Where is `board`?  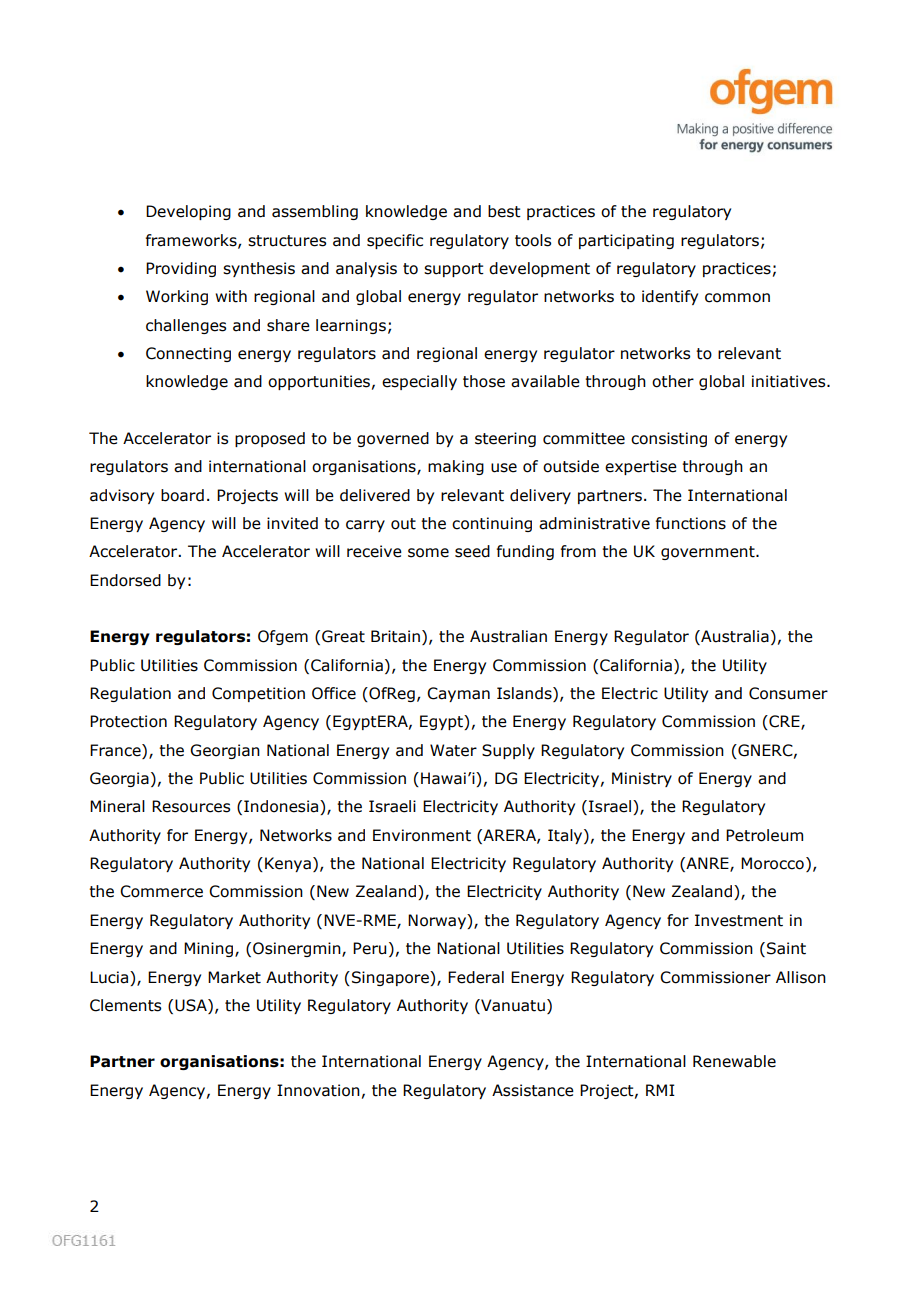
board is located at coordinates (182, 495).
